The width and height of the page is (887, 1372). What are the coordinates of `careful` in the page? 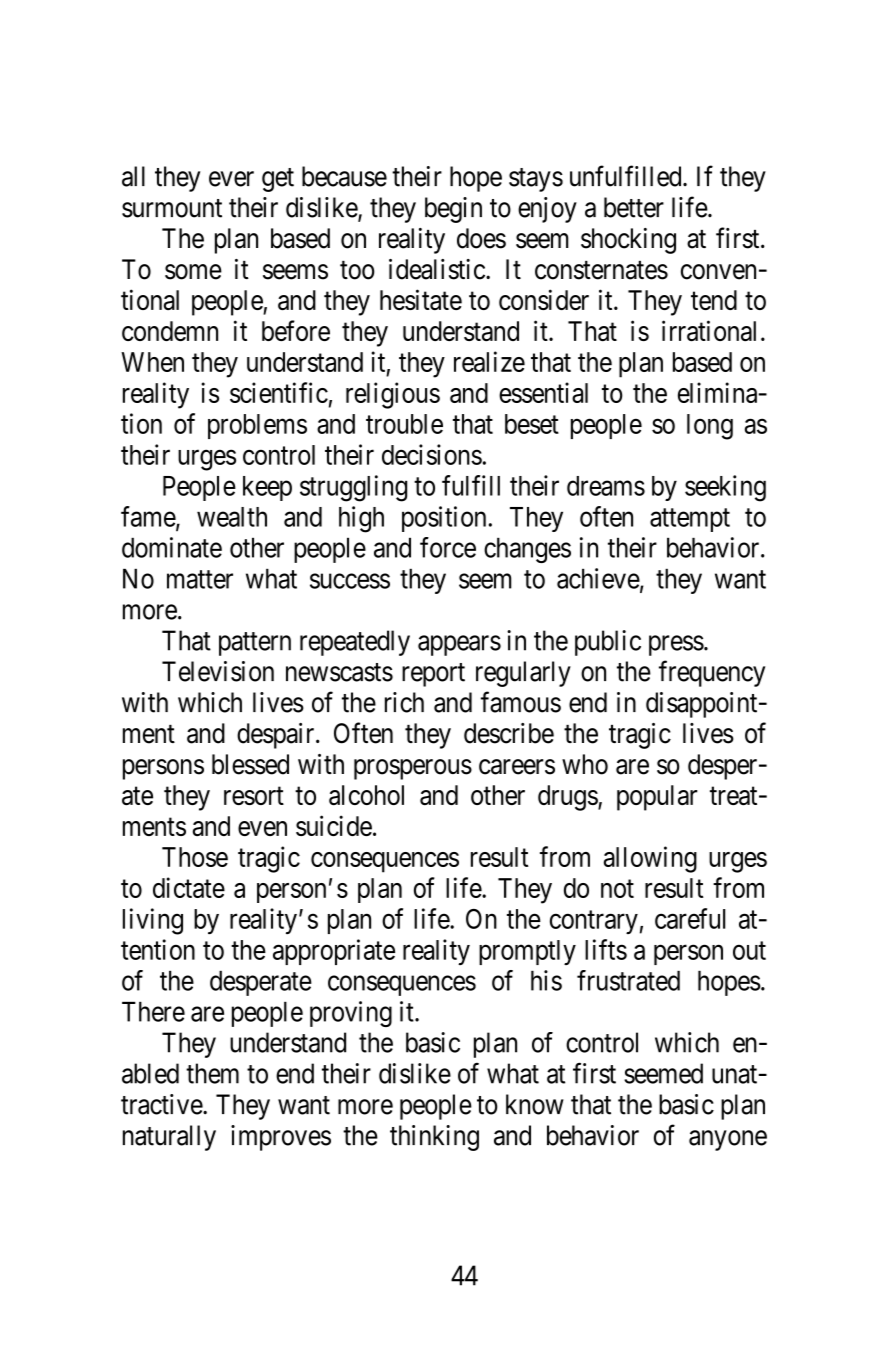 It's located at (690, 918).
